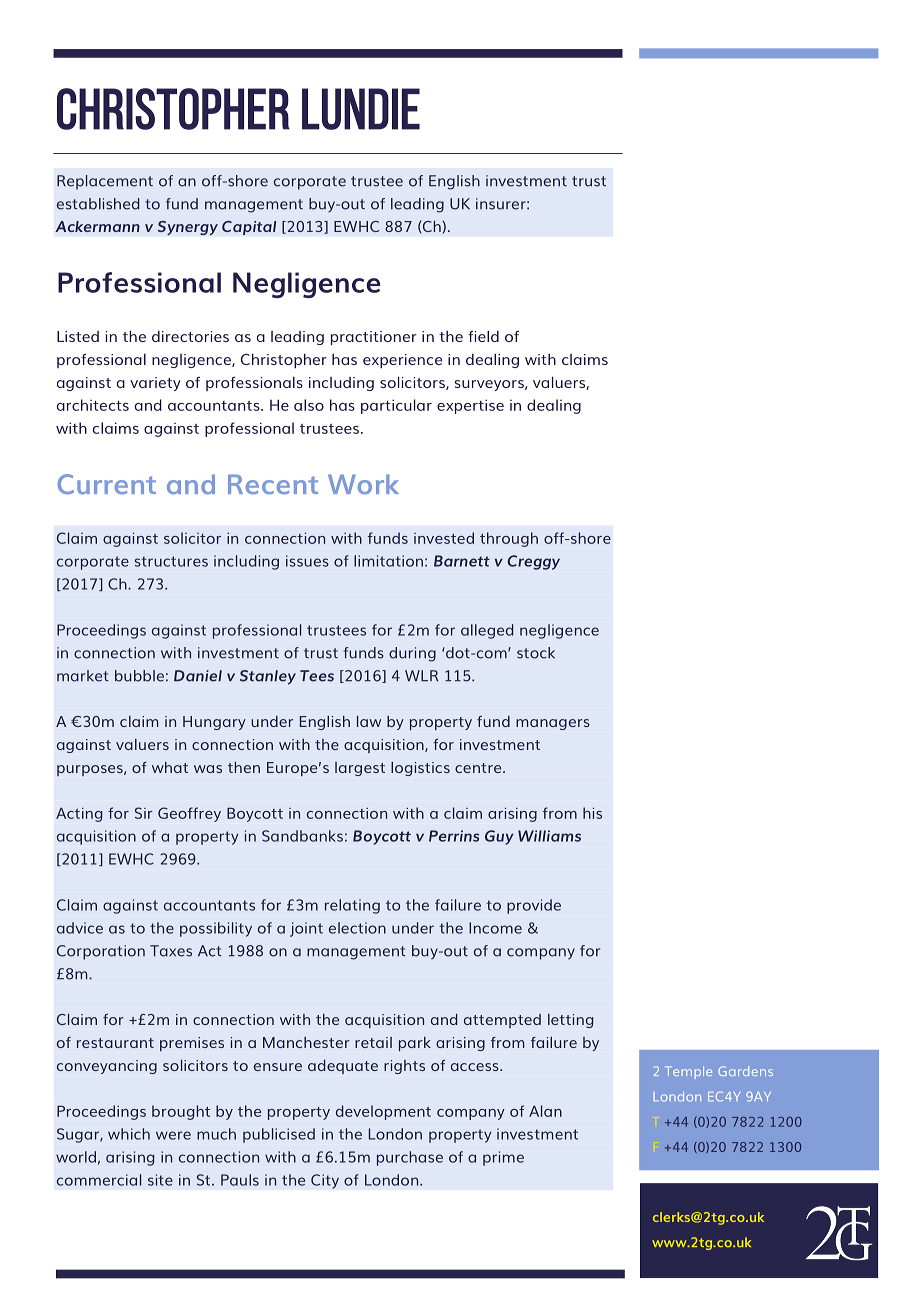 This screenshot has width=924, height=1309. Describe the element at coordinates (173, 1135) in the screenshot. I see `were` at that location.
